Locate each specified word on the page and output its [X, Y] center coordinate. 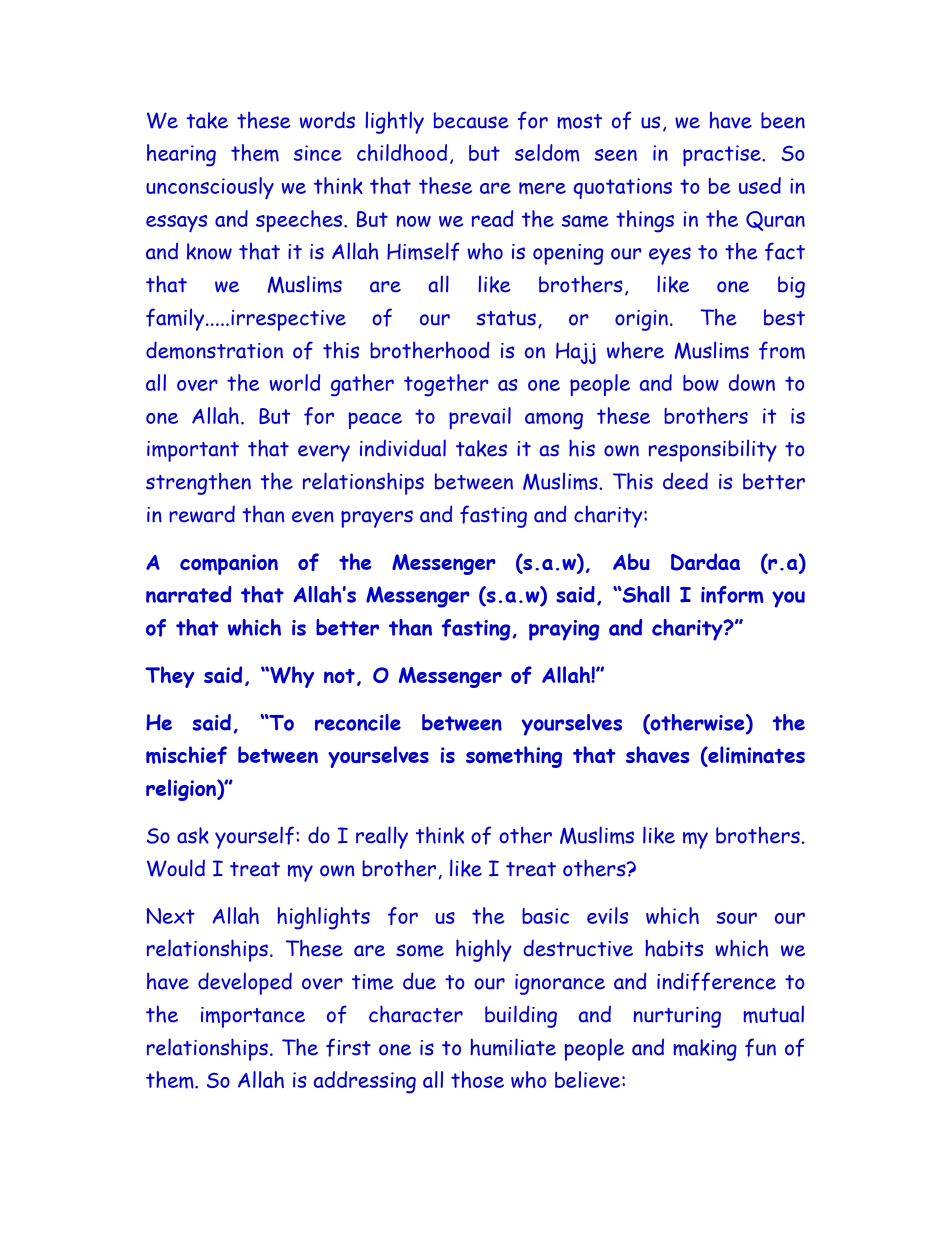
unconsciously [210, 188]
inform [732, 595]
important [193, 451]
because [471, 120]
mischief [186, 755]
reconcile [358, 722]
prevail [480, 418]
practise [723, 155]
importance [253, 1017]
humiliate [513, 1047]
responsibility [713, 450]
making [705, 1050]
